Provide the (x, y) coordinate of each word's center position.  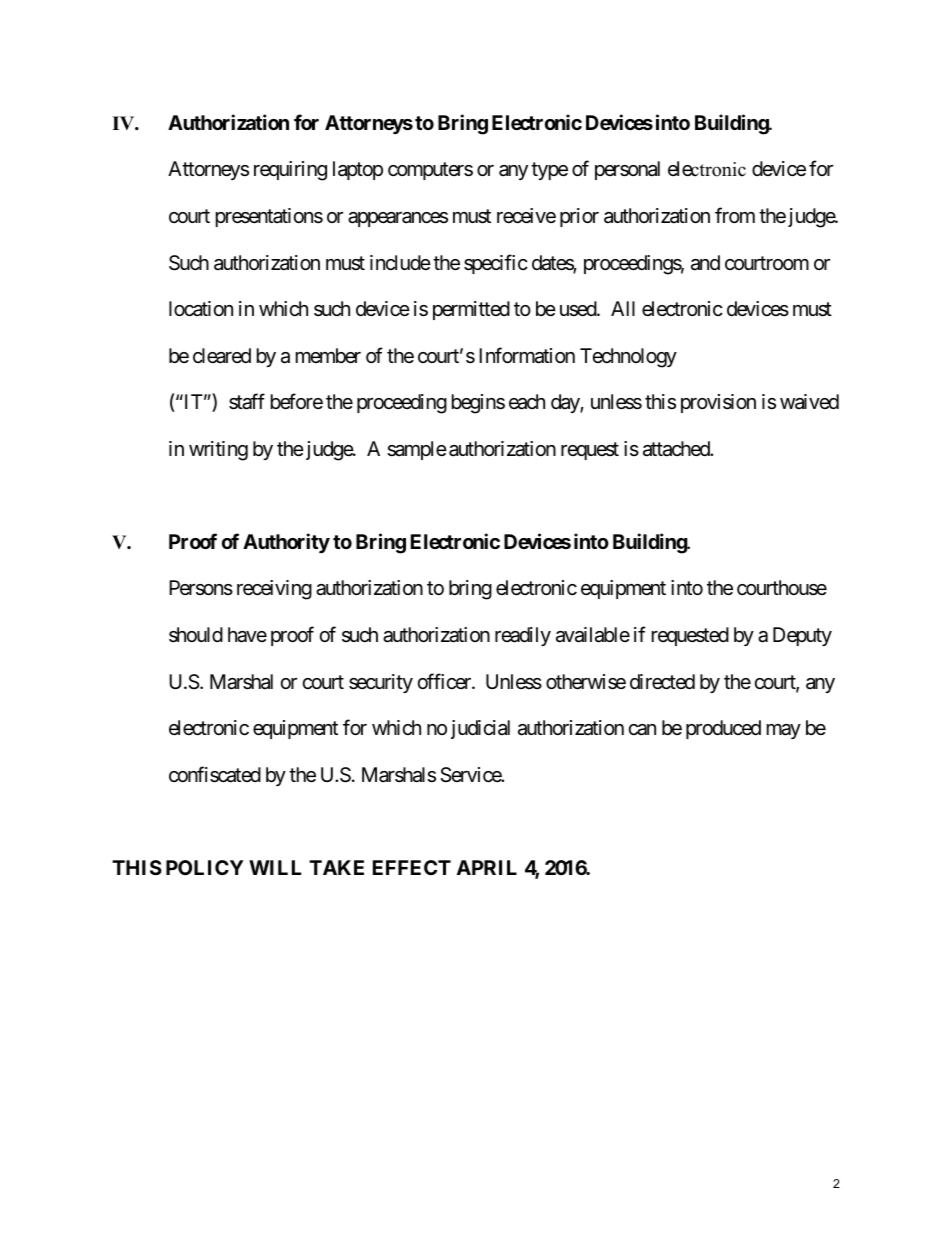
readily (523, 636)
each (527, 402)
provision (718, 403)
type (549, 171)
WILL (275, 867)
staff (247, 401)
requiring (290, 171)
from (735, 215)
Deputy (802, 636)
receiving (274, 590)
